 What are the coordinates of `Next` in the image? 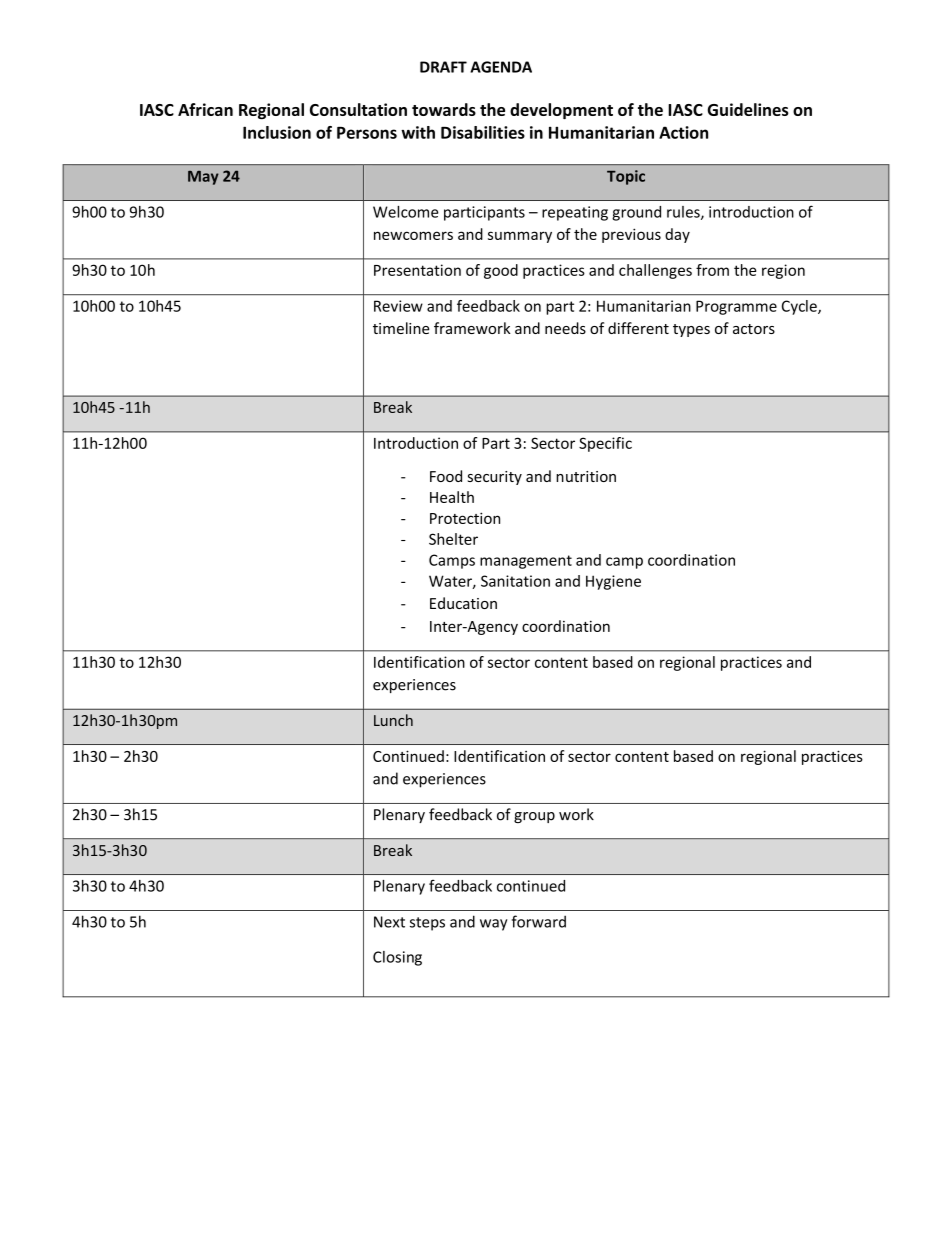 It's located at (389, 922).
